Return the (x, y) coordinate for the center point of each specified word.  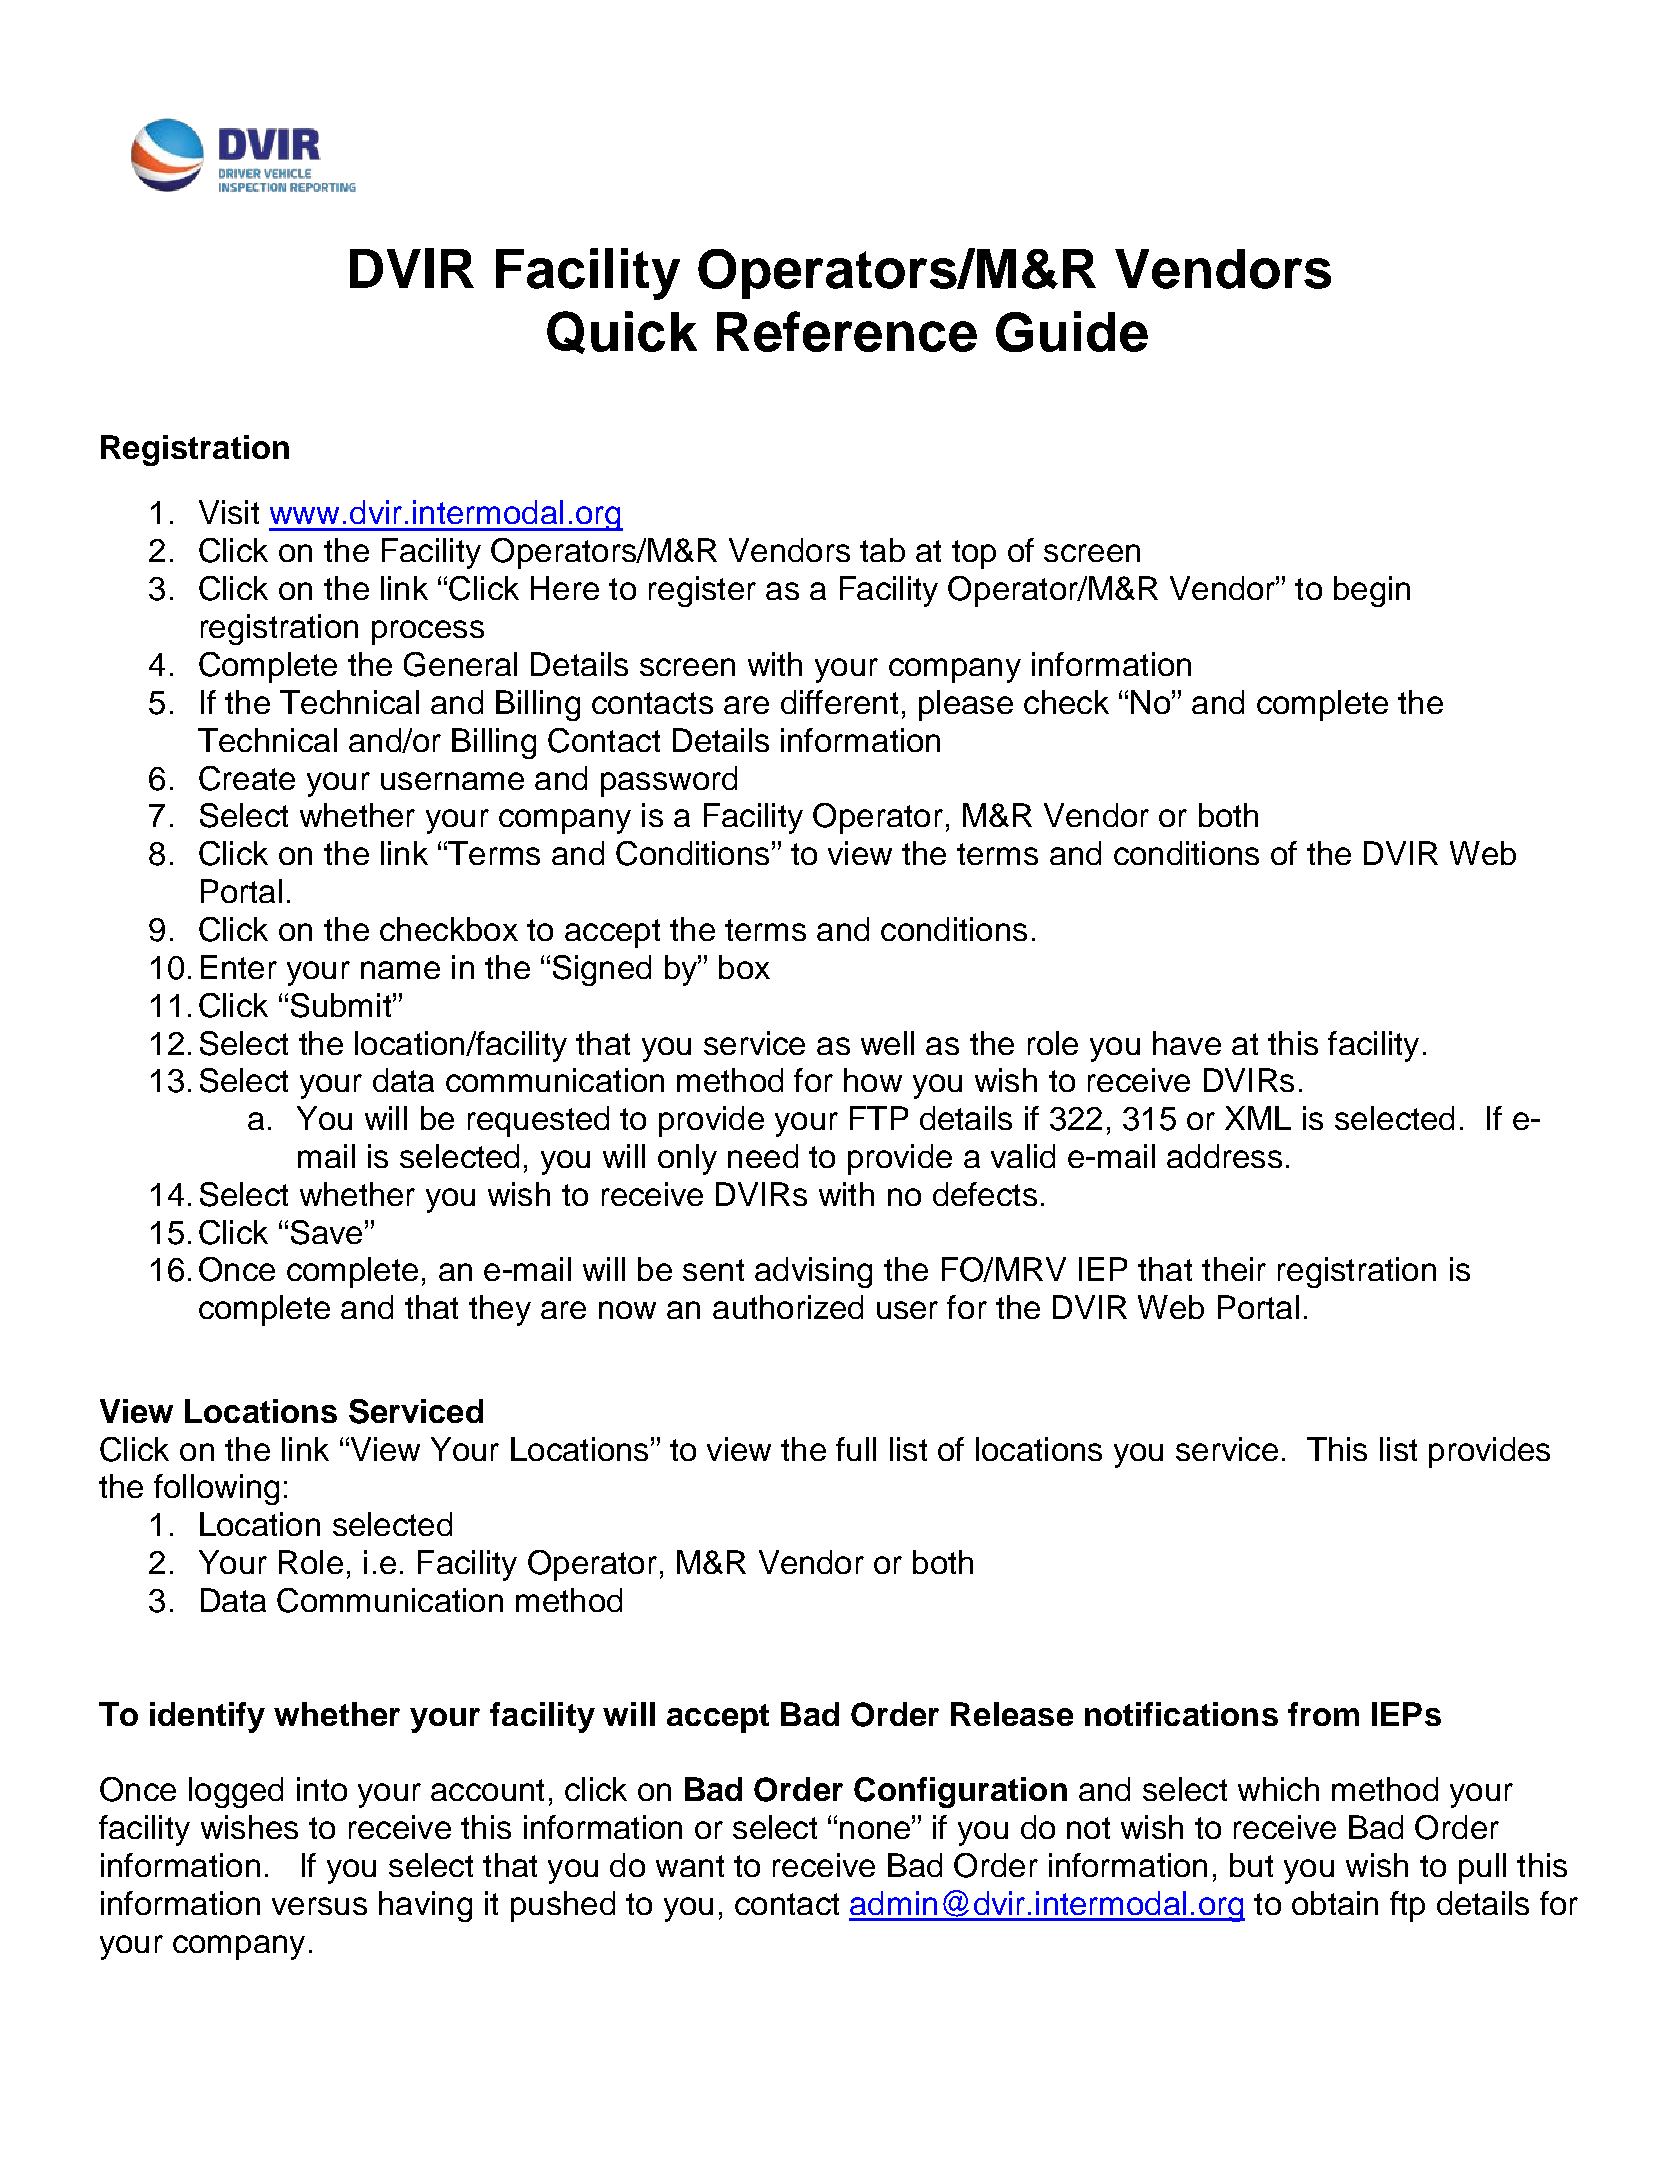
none (876, 1830)
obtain (1335, 1903)
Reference (847, 331)
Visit (229, 512)
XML (1258, 1118)
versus (319, 1906)
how (873, 1080)
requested (538, 1121)
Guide (1072, 331)
